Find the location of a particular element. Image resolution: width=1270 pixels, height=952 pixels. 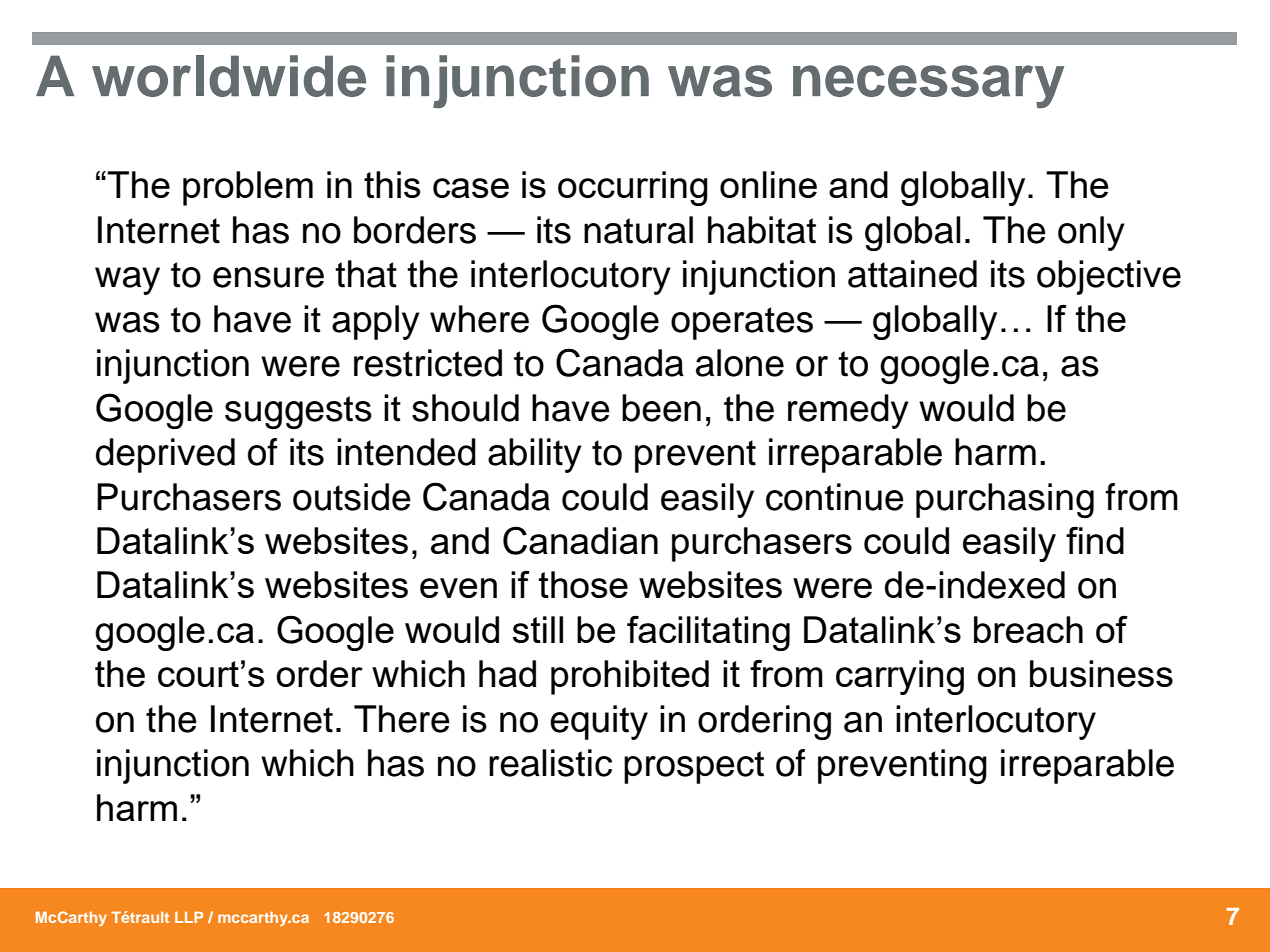

still is located at coordinates (537, 629).
